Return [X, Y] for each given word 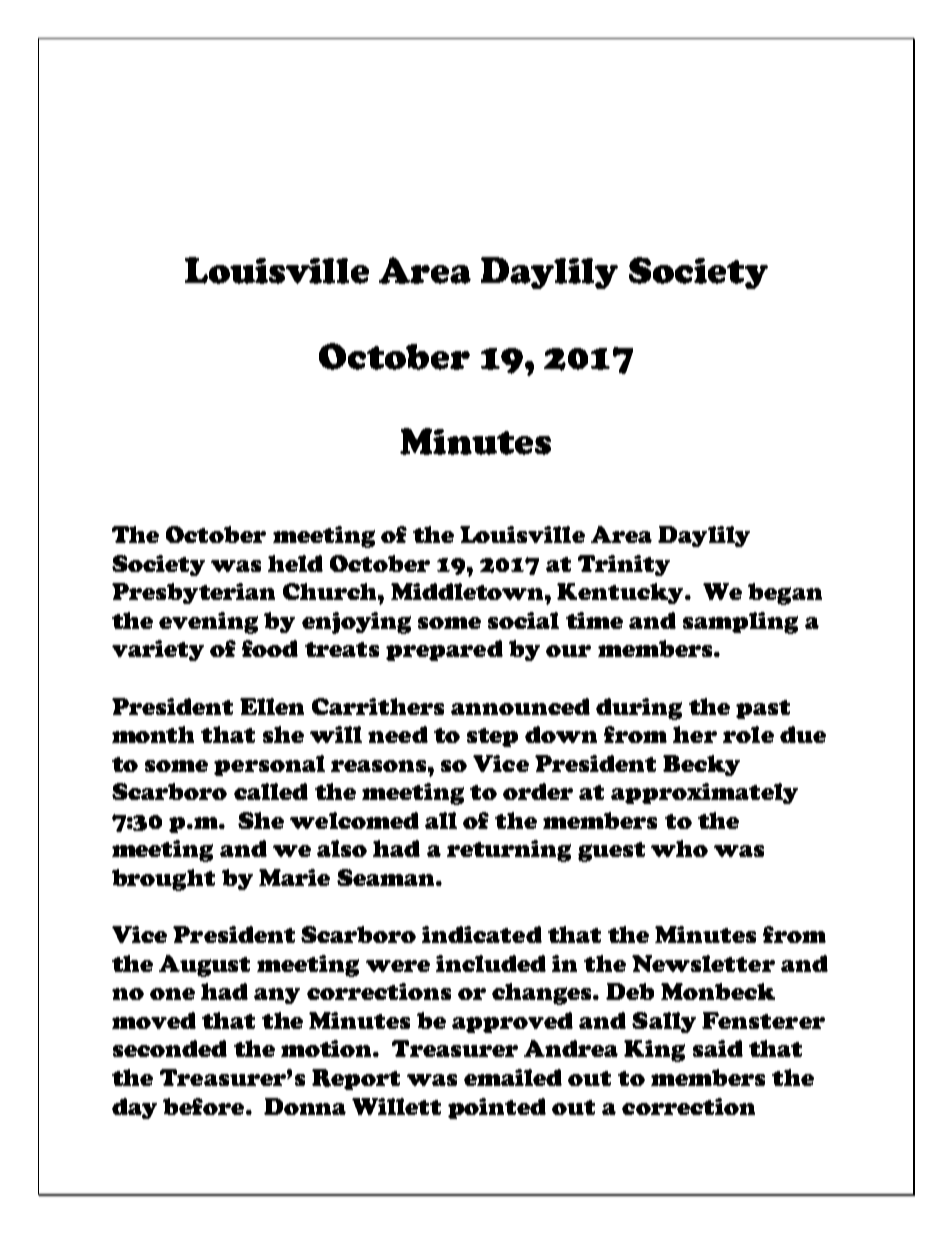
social [523, 620]
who [679, 848]
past [763, 709]
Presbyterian [193, 593]
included [491, 963]
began [785, 594]
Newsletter [703, 963]
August [204, 966]
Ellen [272, 706]
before [205, 1106]
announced [520, 706]
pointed [497, 1108]
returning [509, 851]
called [271, 791]
